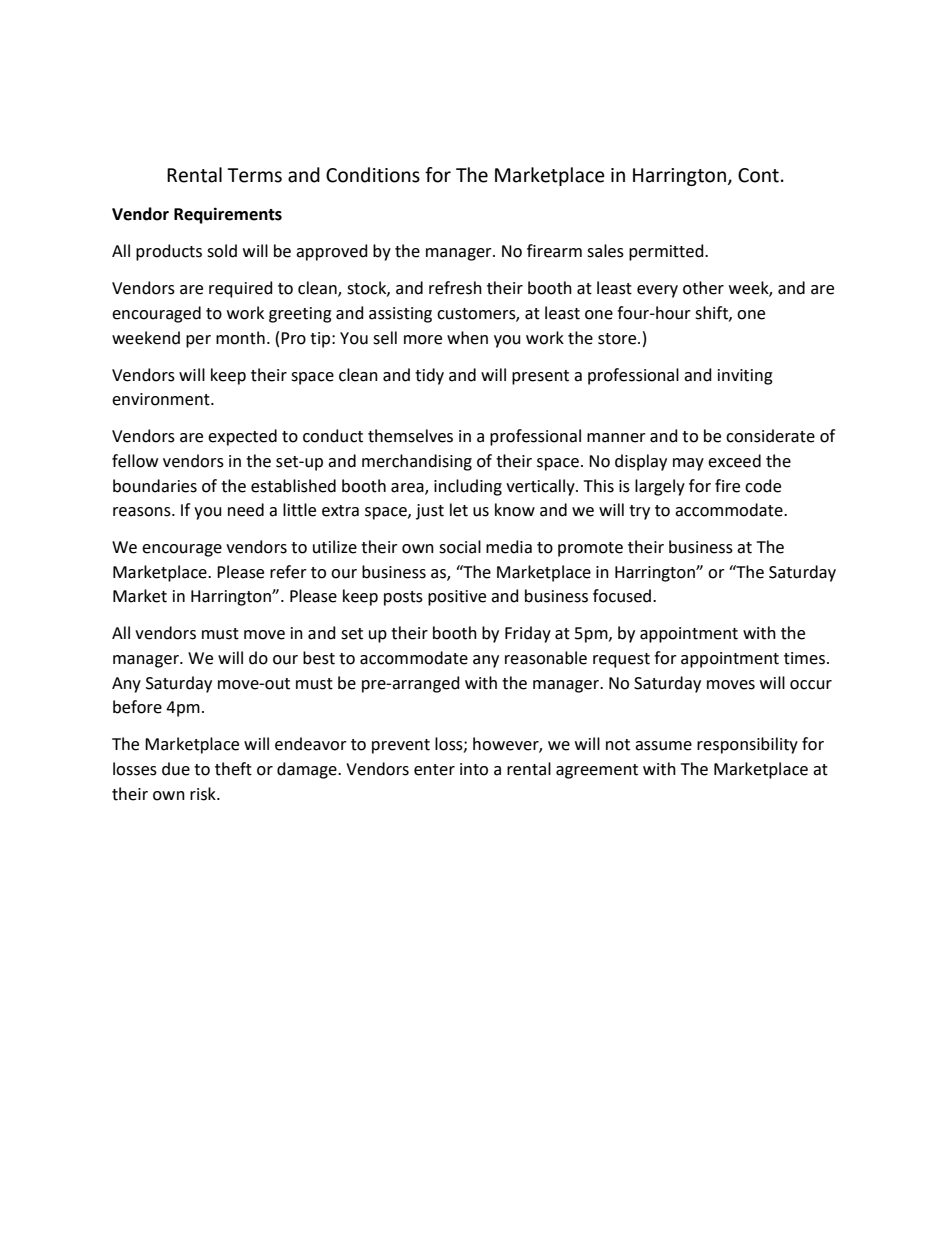  Describe the element at coordinates (457, 598) in the document. I see `positive` at that location.
